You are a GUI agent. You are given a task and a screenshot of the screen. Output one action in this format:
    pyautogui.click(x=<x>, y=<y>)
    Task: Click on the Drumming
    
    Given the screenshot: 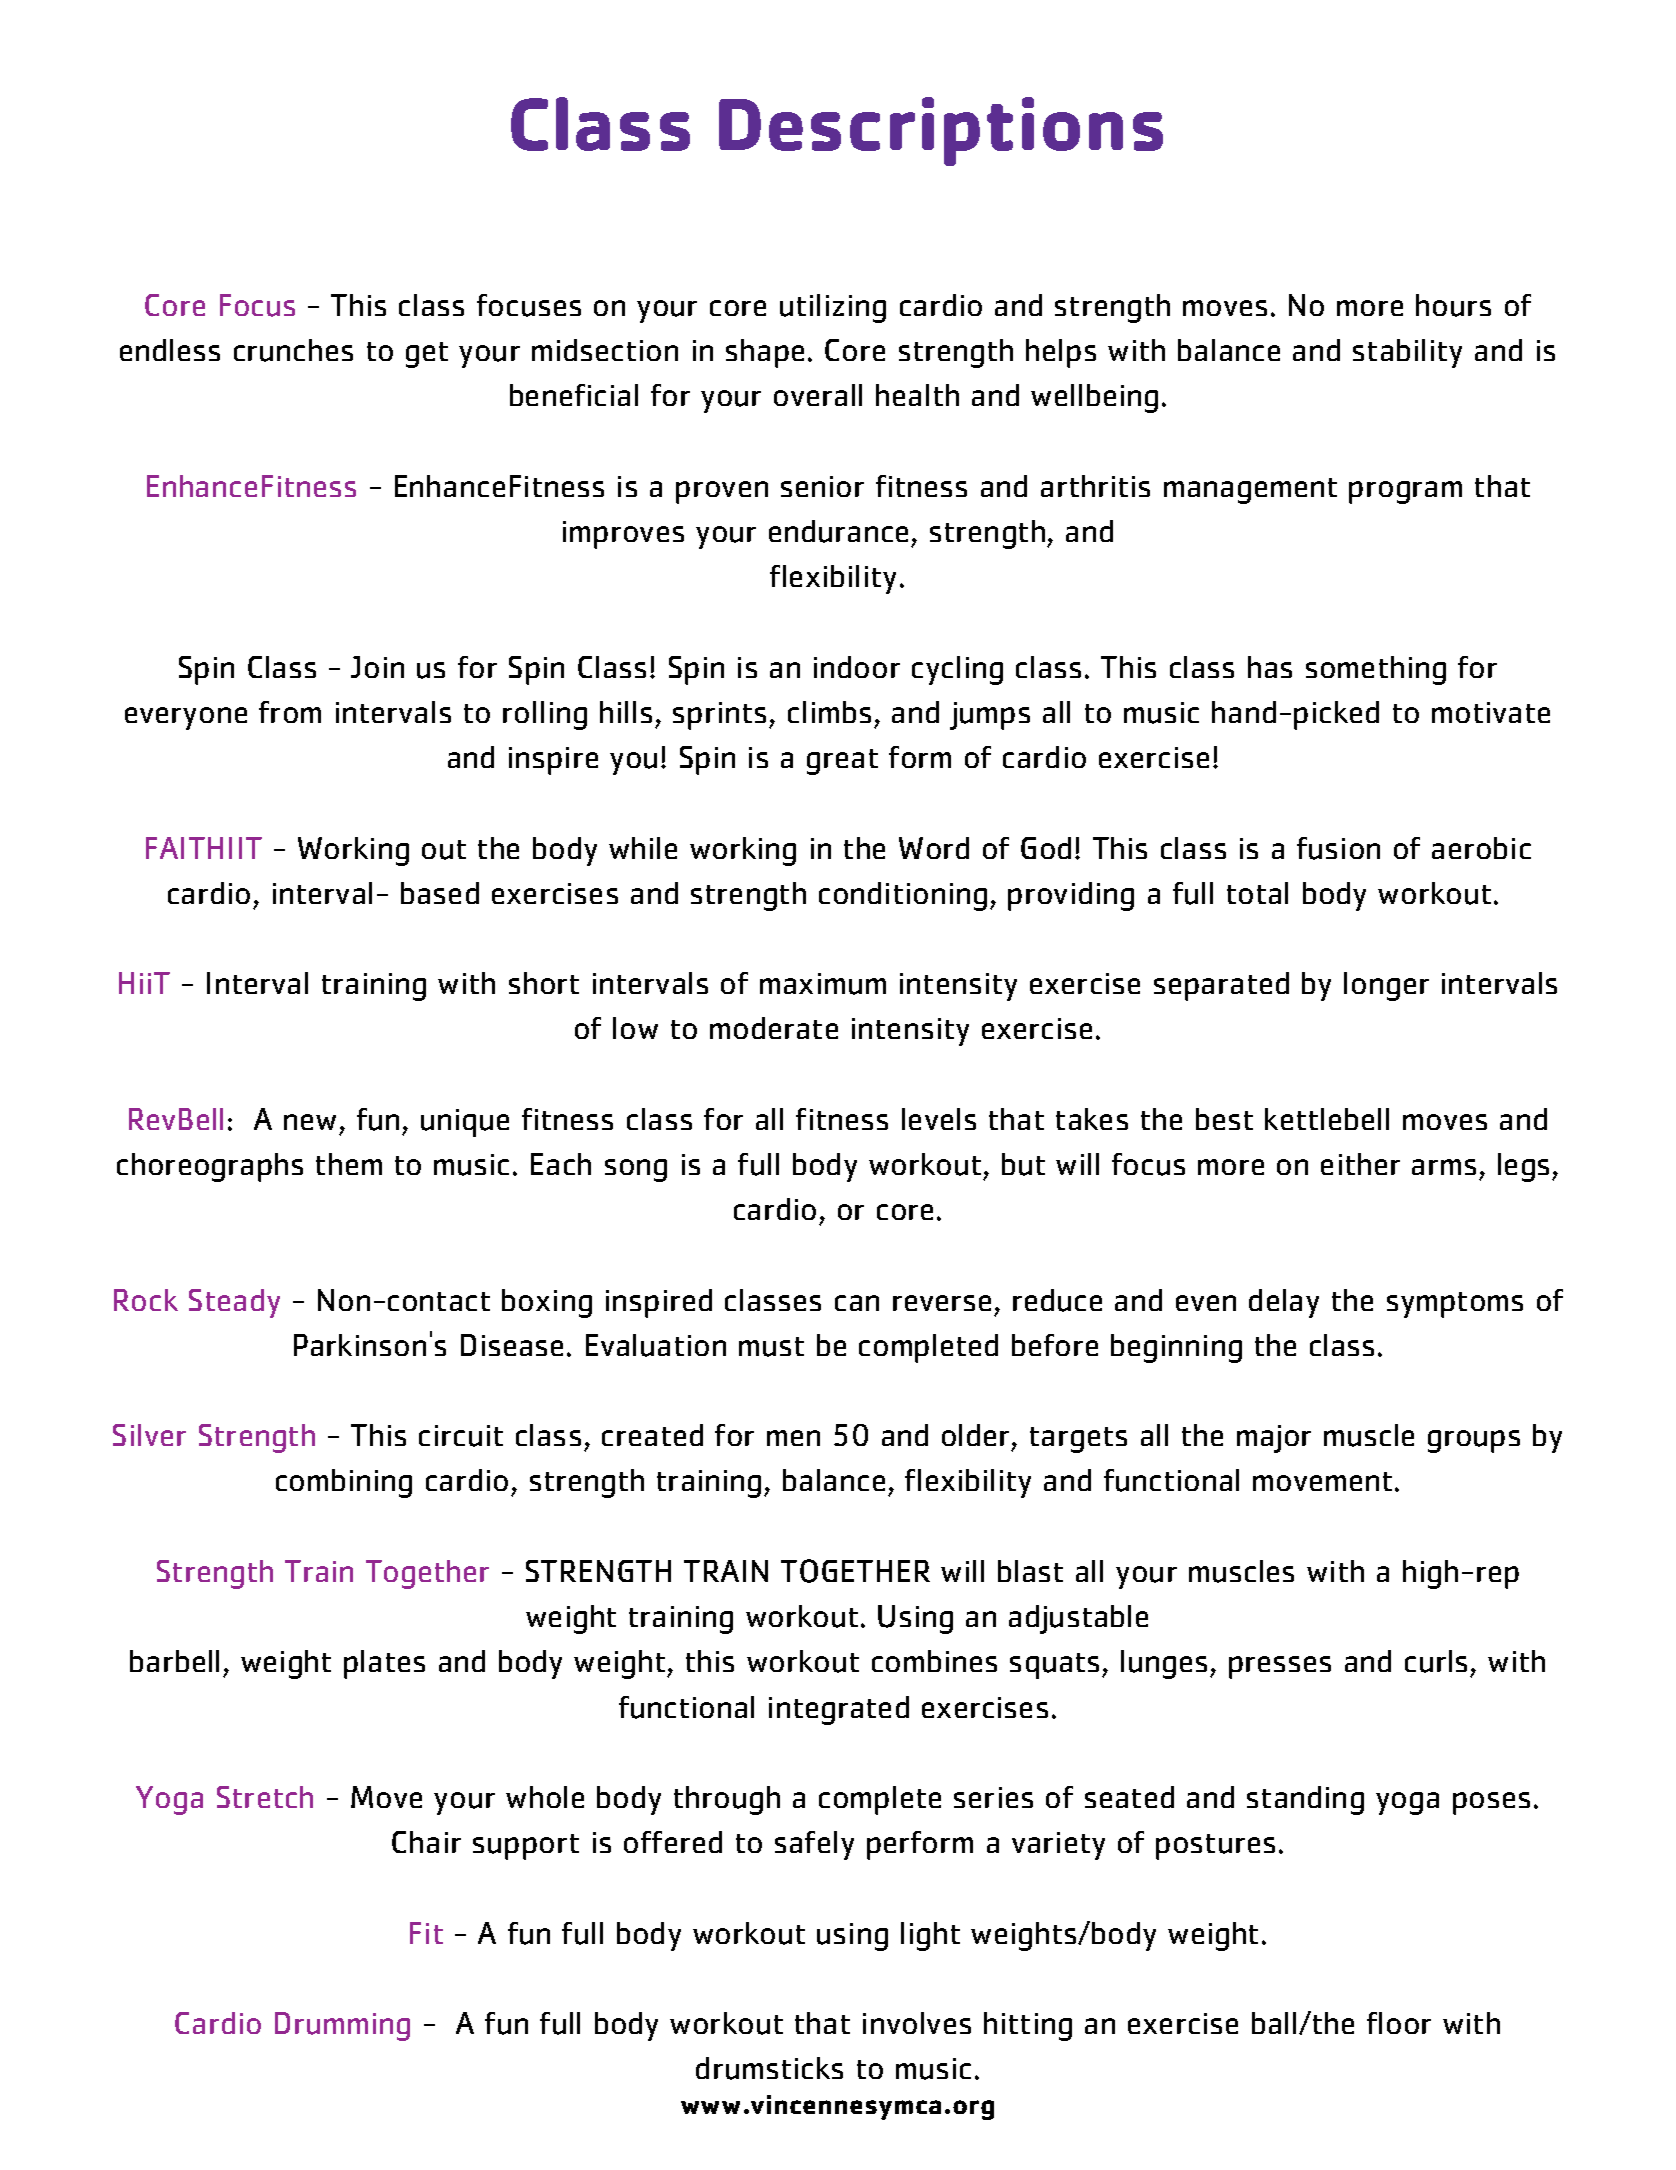 What is the action you would take?
    pyautogui.click(x=342, y=2026)
